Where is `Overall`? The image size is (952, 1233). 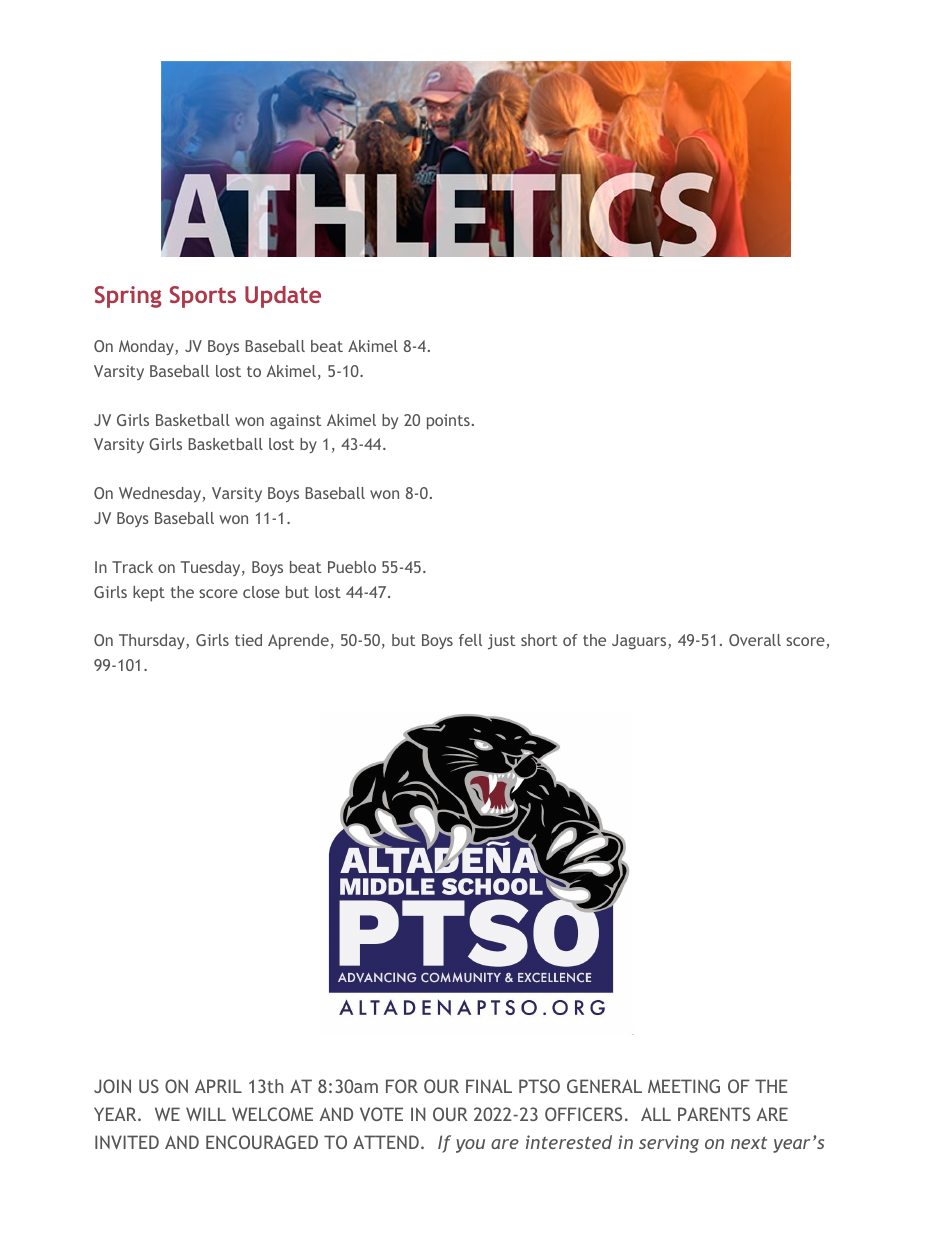 Overall is located at coordinates (755, 640).
